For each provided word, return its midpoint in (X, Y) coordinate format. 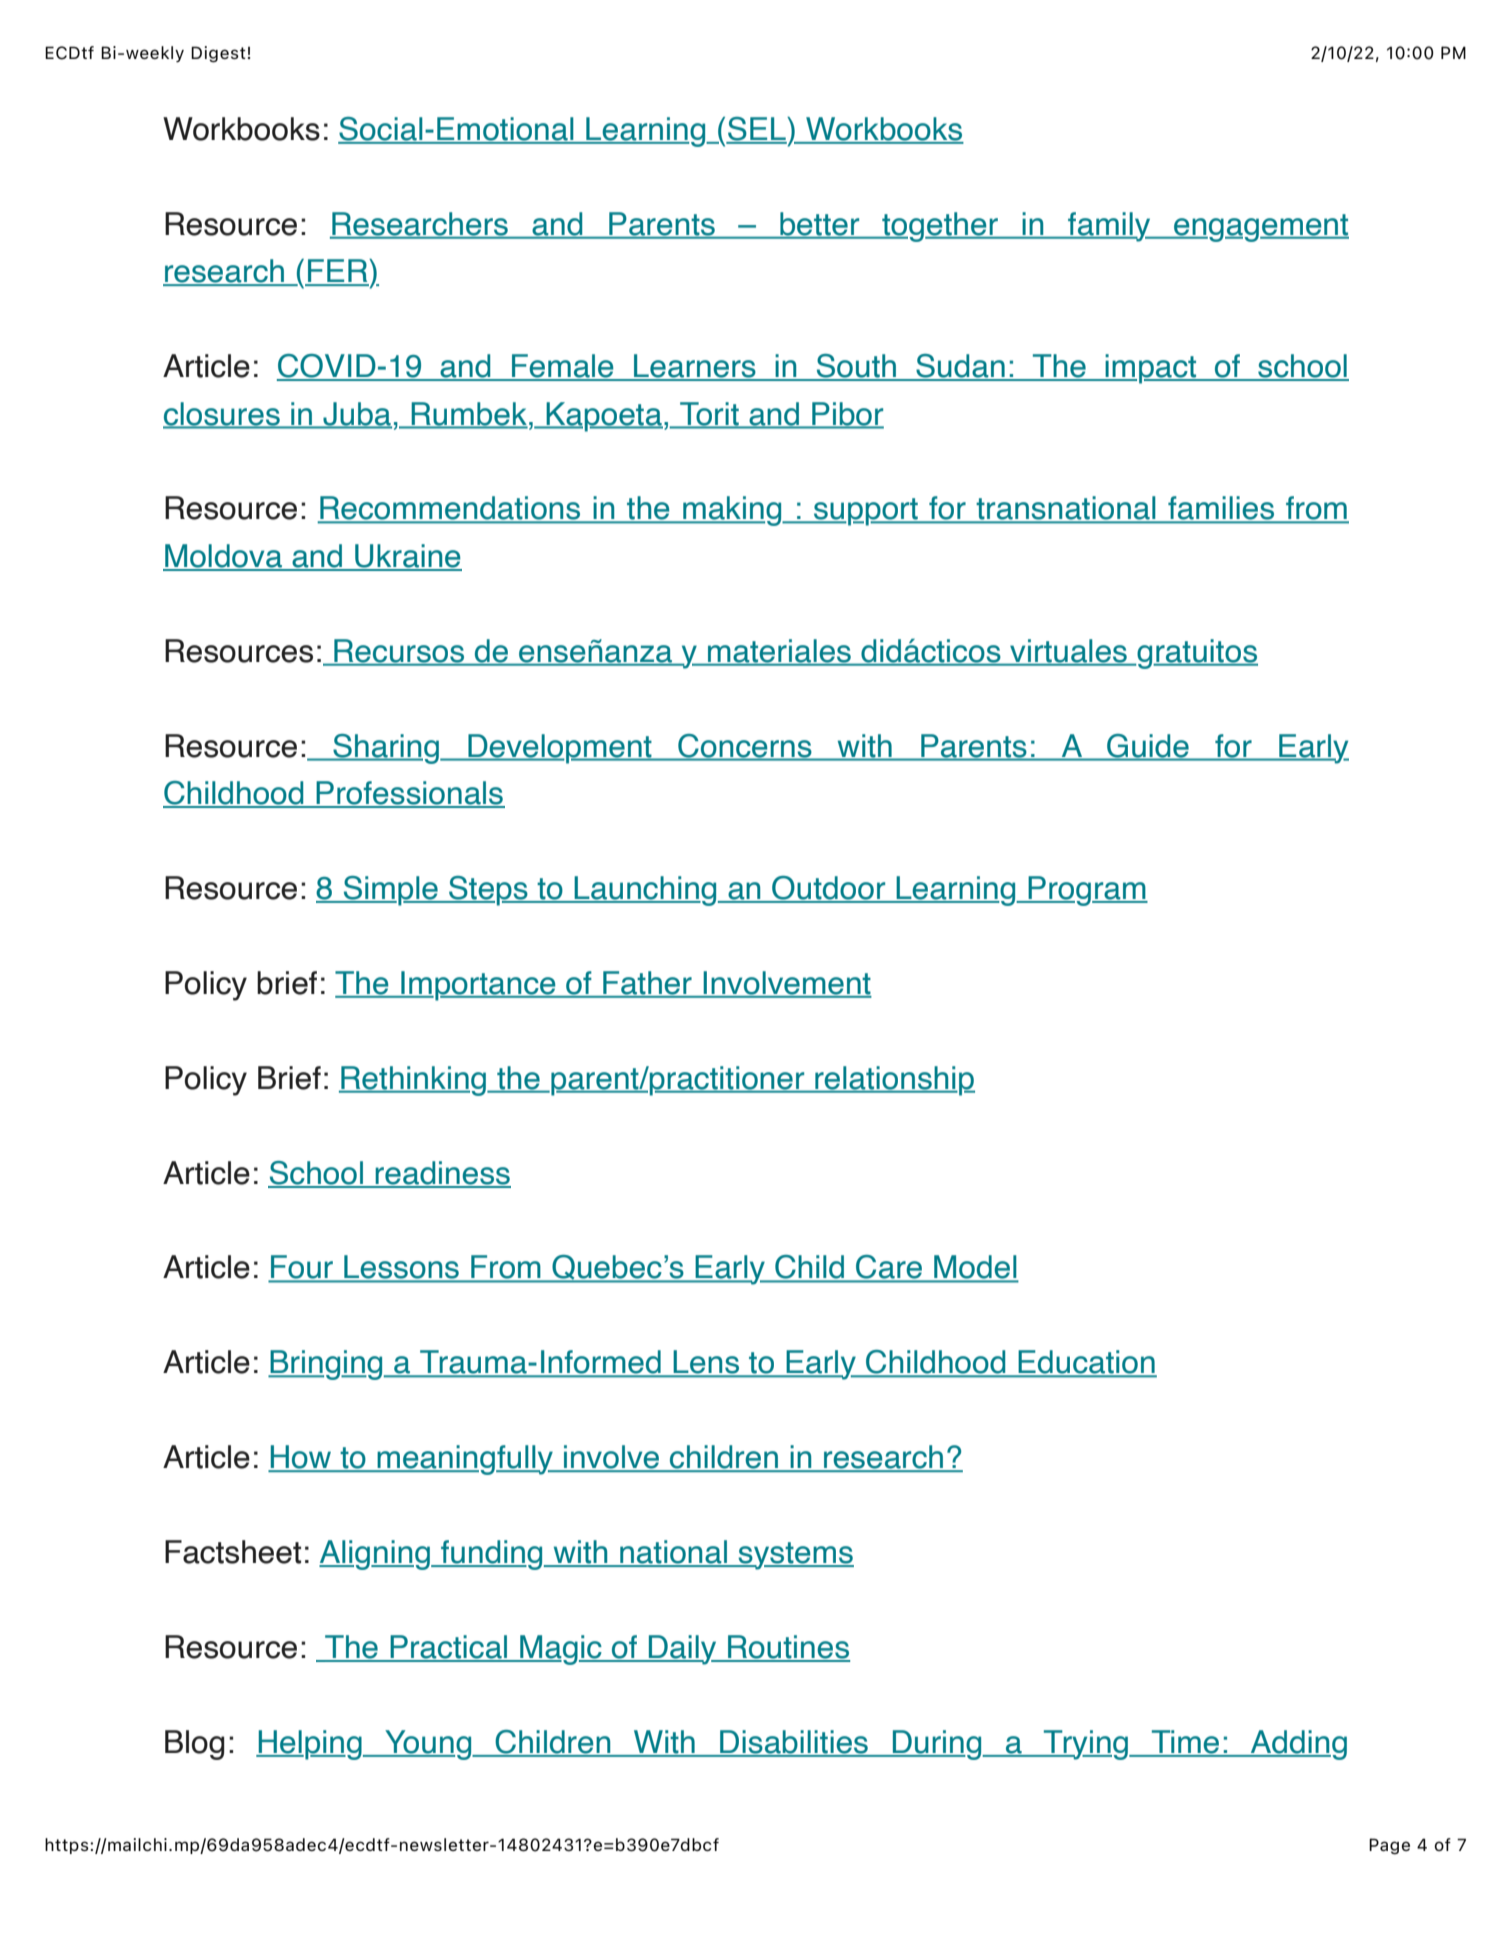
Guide (1148, 747)
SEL (757, 130)
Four (302, 1268)
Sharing (386, 749)
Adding (1298, 1745)
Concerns (745, 747)
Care (889, 1268)
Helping (310, 1745)
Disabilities (794, 1743)
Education (1086, 1363)
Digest (218, 54)
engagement (1260, 228)
